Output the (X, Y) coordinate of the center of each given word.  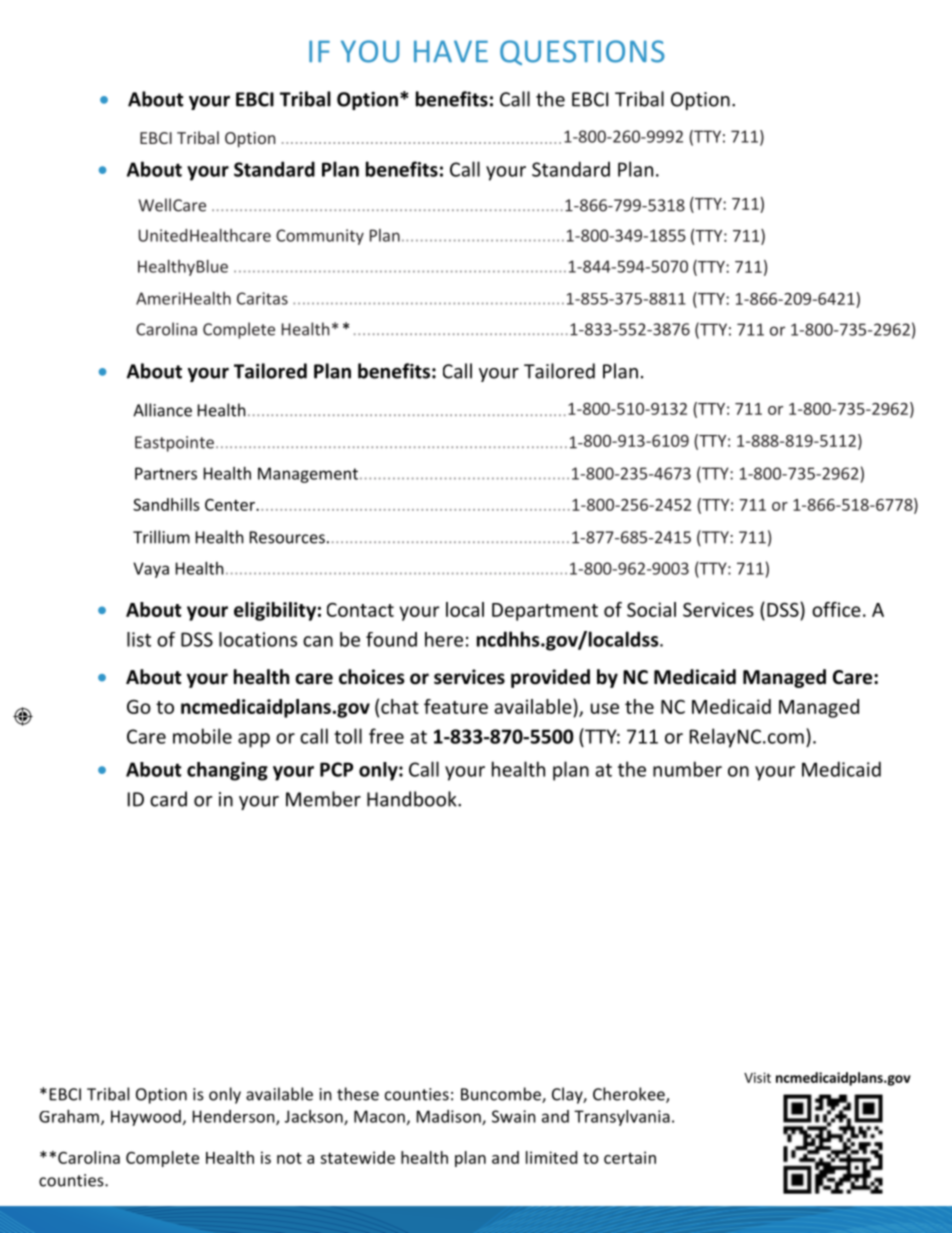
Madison (450, 1117)
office (836, 609)
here (444, 639)
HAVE (451, 51)
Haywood (146, 1118)
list (139, 639)
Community (320, 237)
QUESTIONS (582, 52)
